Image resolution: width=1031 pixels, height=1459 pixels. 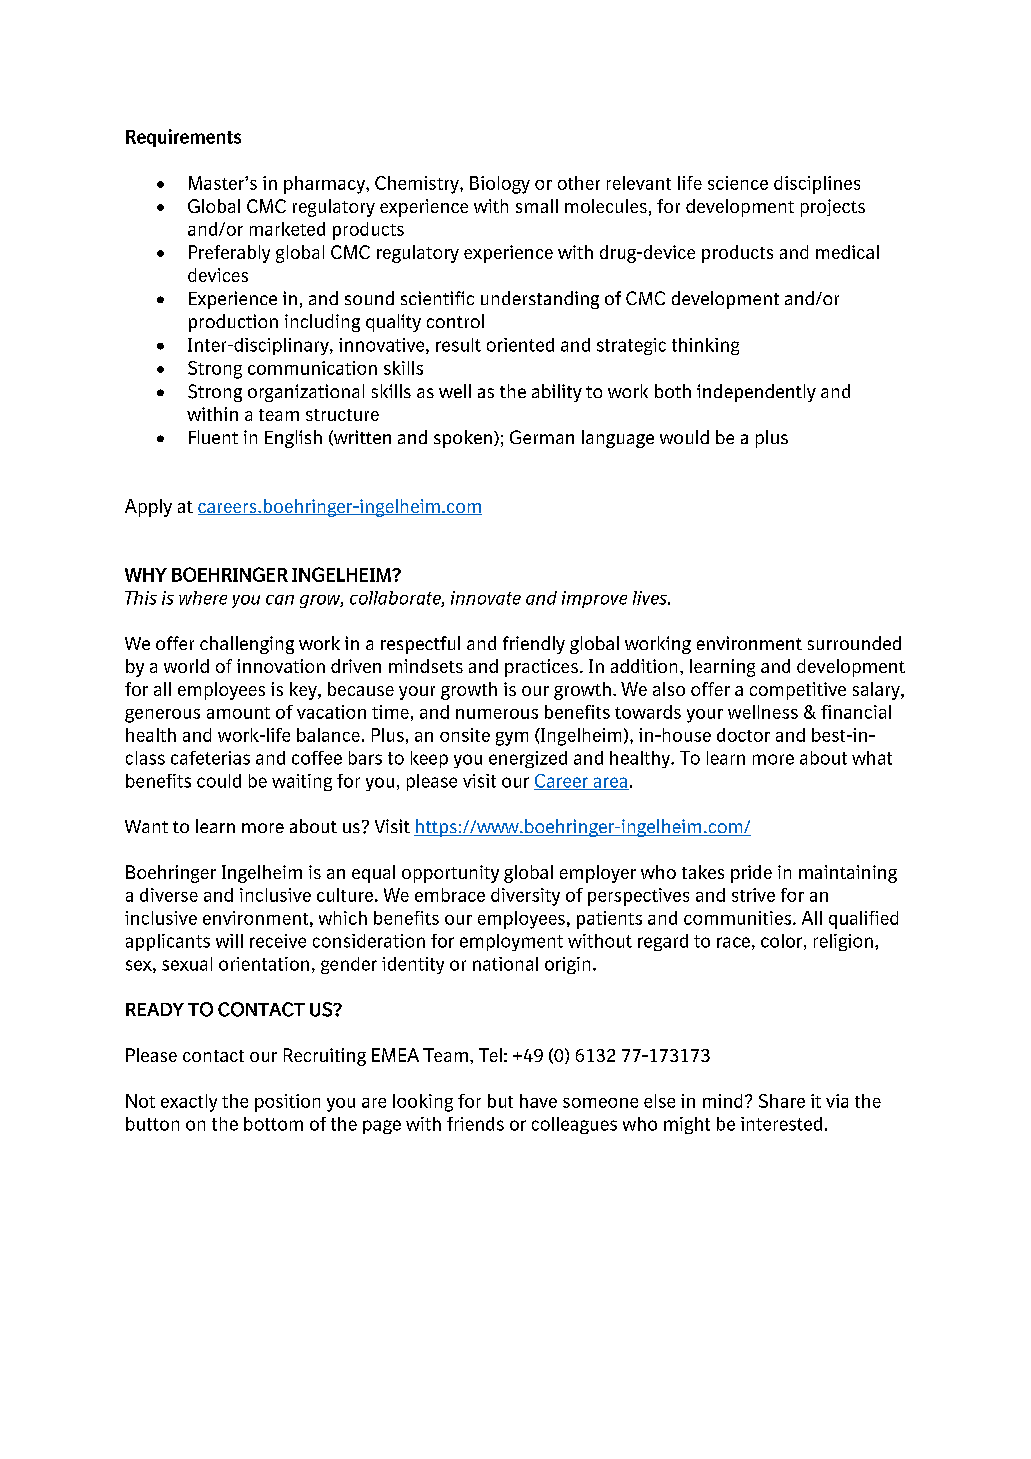 I want to click on surrounded, so click(x=854, y=643).
